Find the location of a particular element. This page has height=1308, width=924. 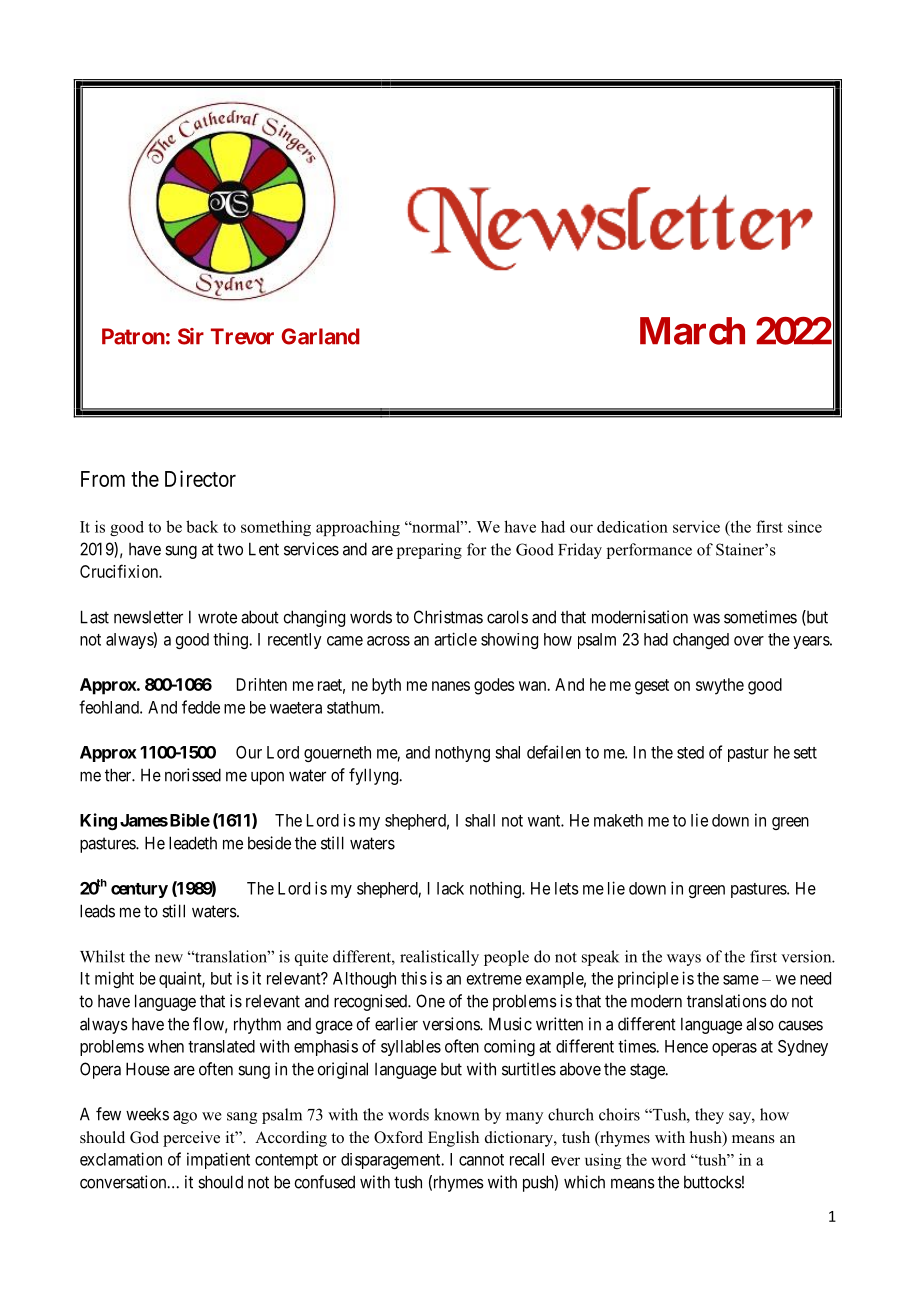

two is located at coordinates (230, 549).
